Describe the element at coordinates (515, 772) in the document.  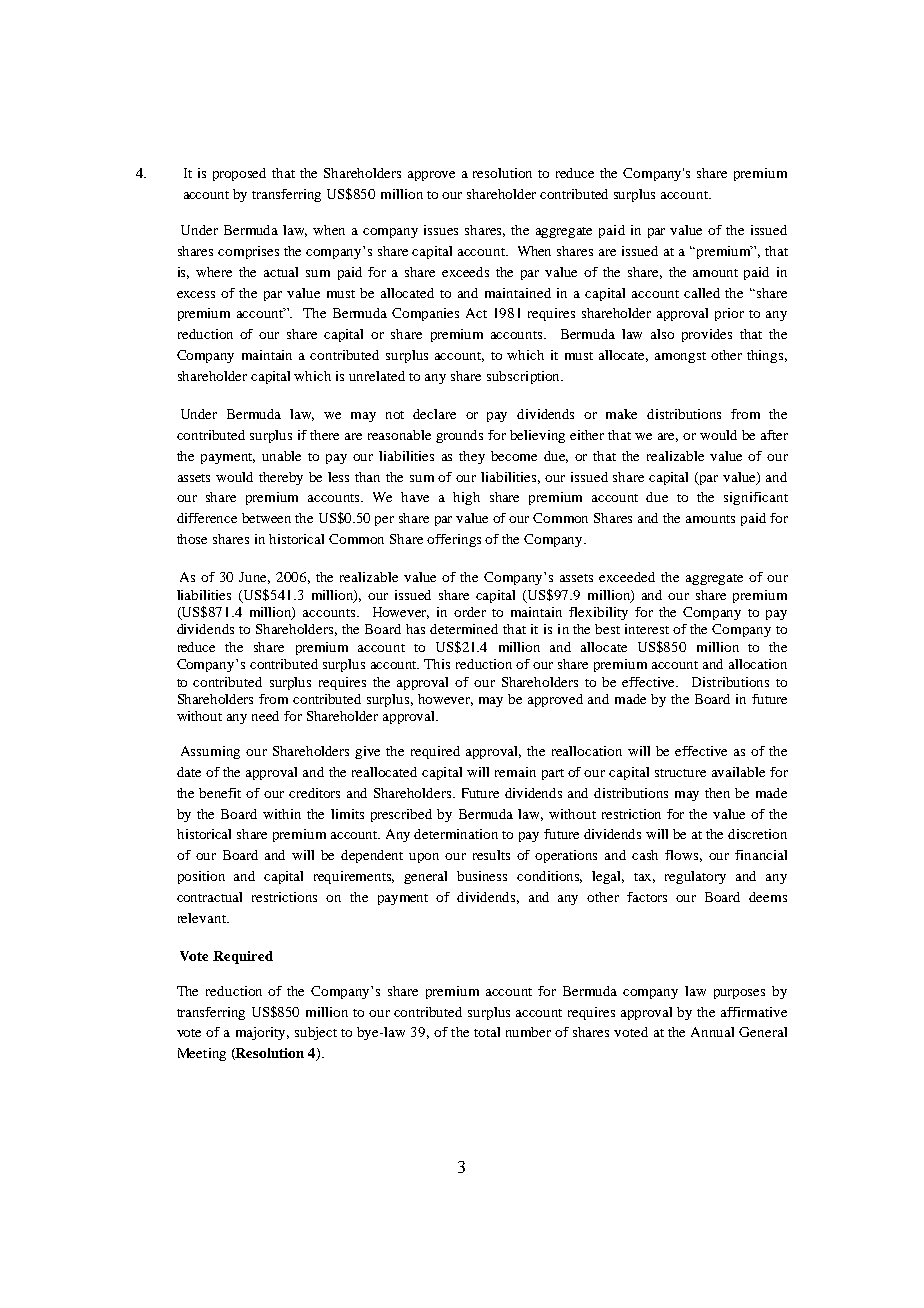
I see `remain` at that location.
